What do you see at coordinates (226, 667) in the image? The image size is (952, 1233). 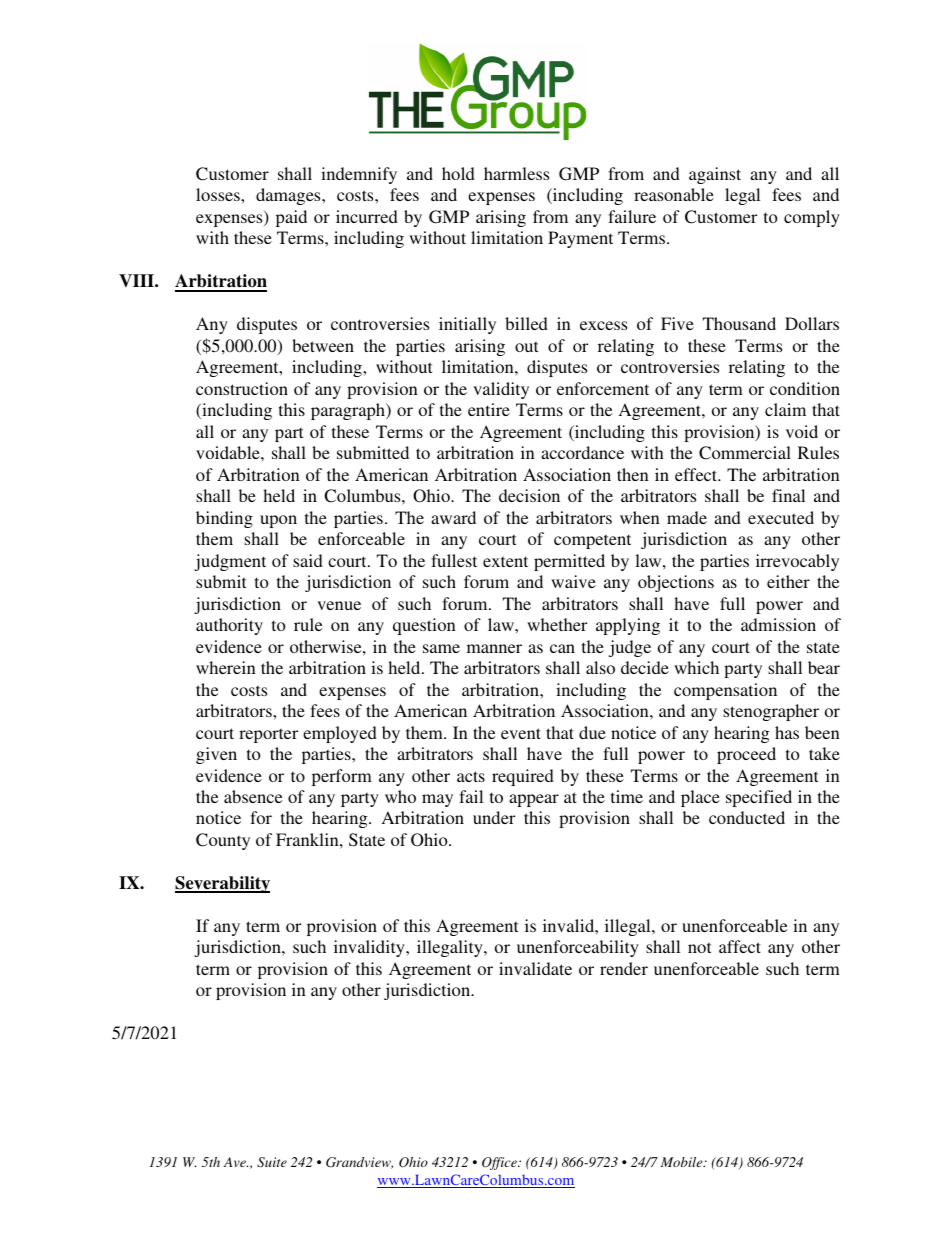 I see `wherein` at bounding box center [226, 667].
